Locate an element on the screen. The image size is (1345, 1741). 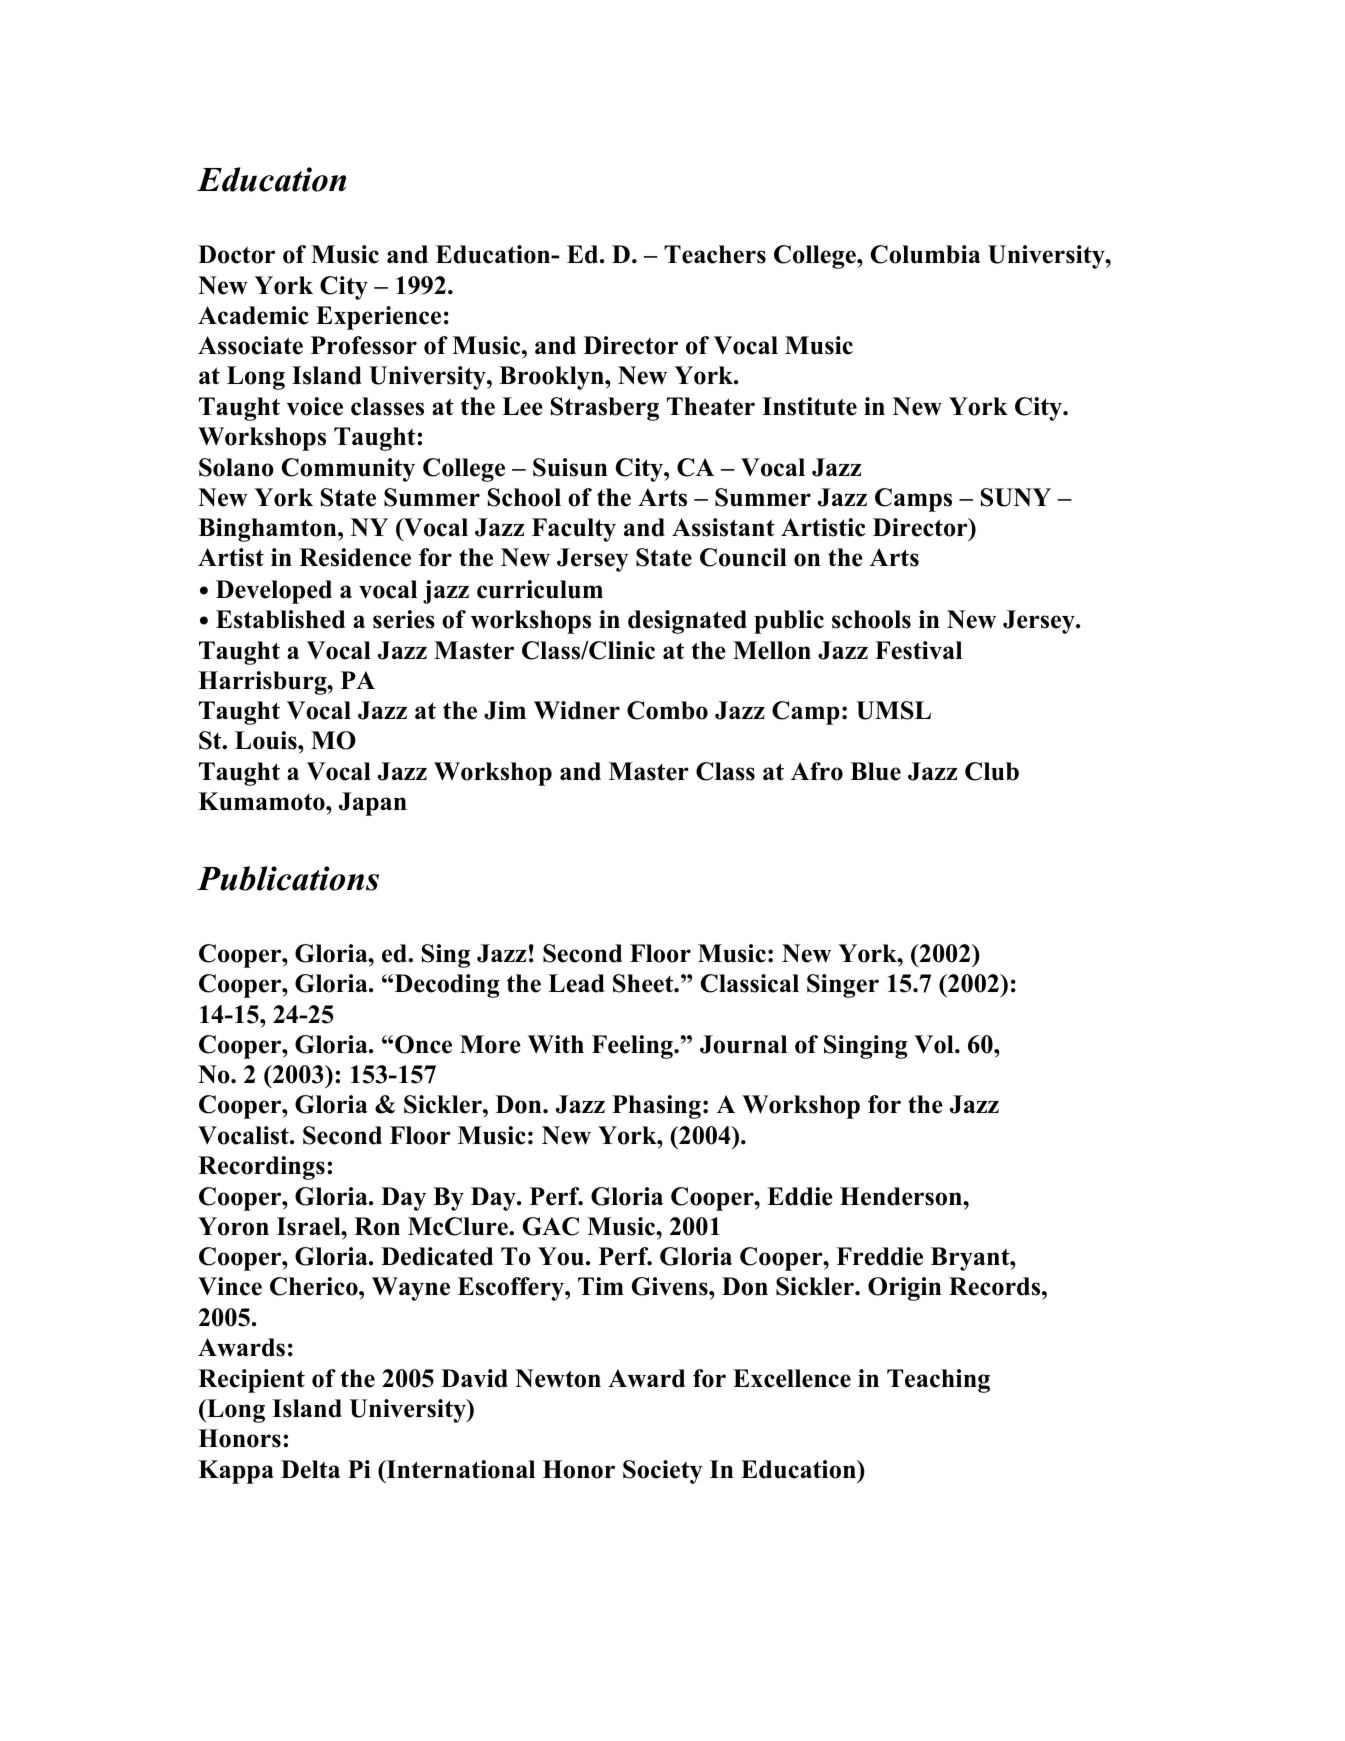
Faculty is located at coordinates (574, 530).
